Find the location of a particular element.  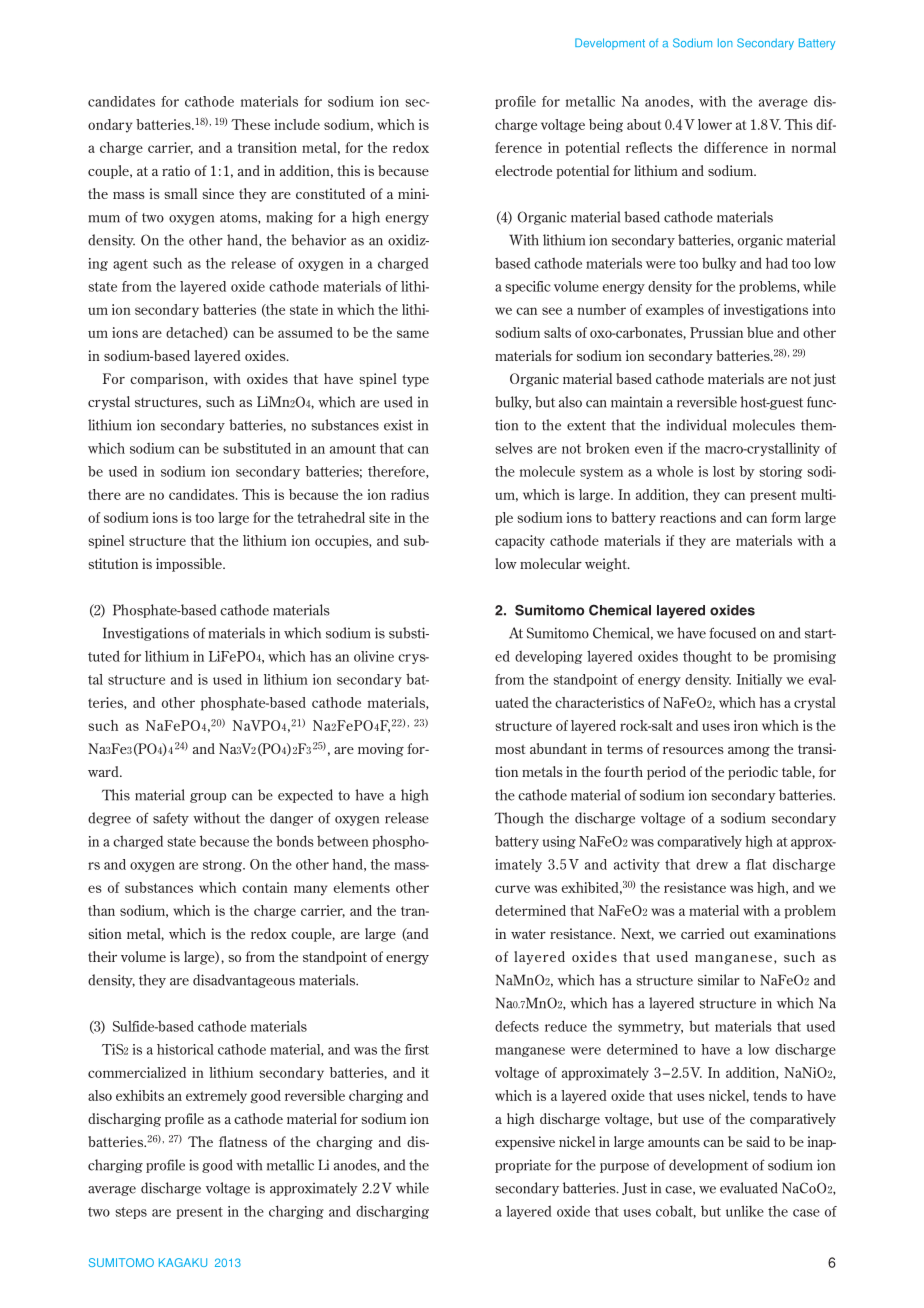

water is located at coordinates (528, 934).
